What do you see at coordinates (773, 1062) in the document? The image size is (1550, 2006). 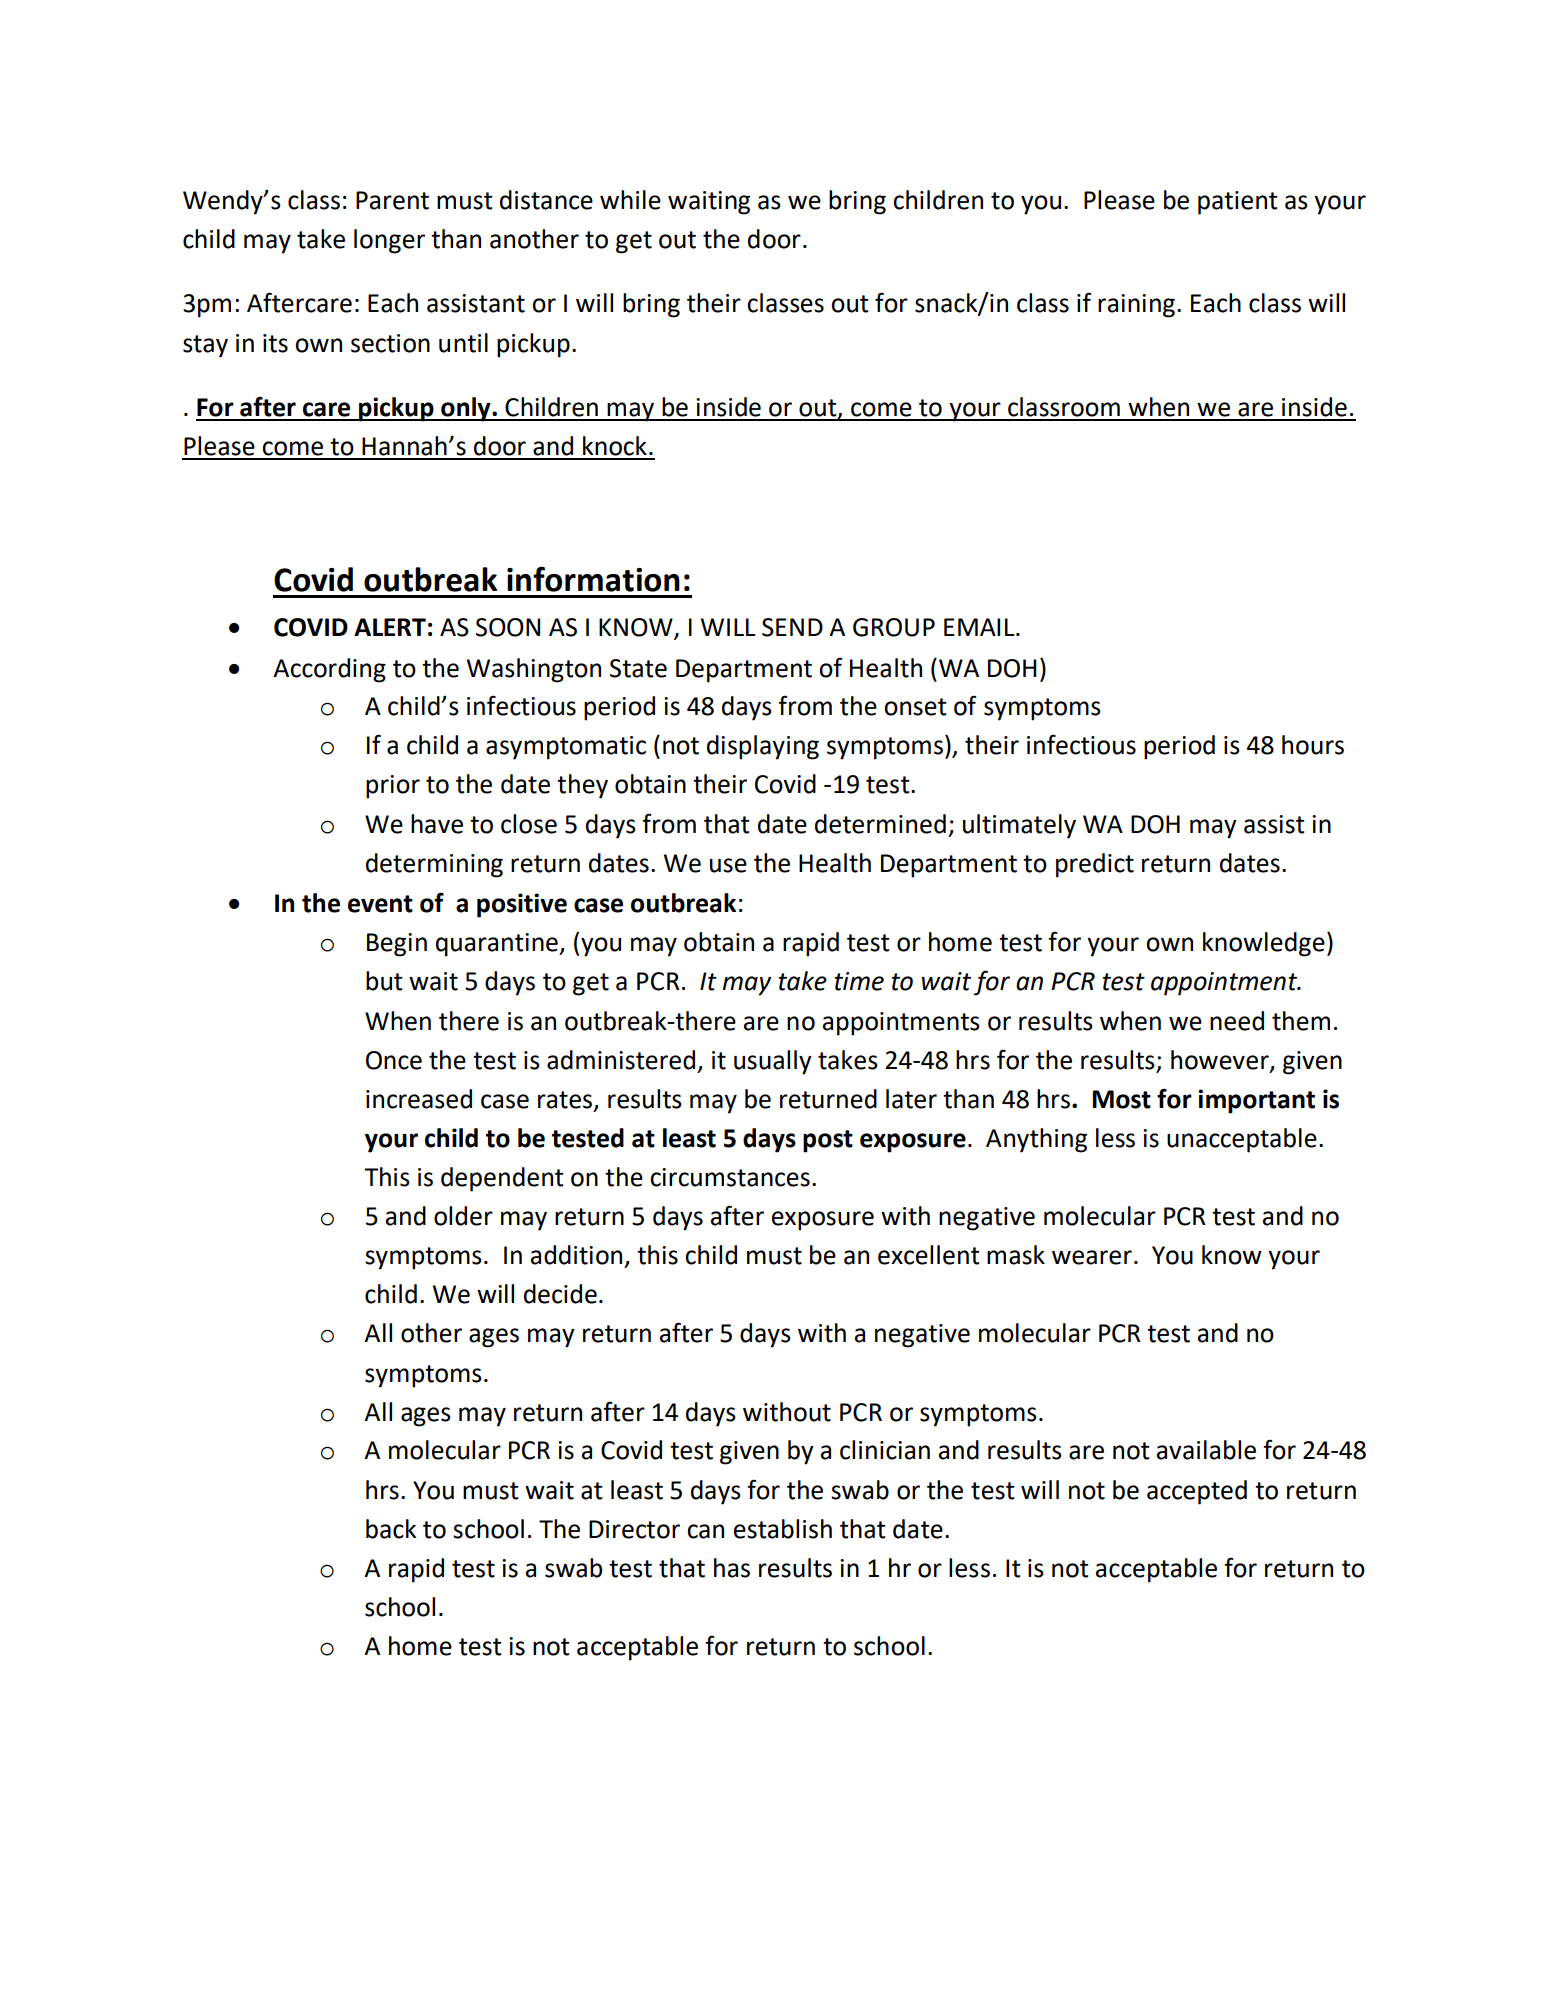 I see `usually` at bounding box center [773, 1062].
